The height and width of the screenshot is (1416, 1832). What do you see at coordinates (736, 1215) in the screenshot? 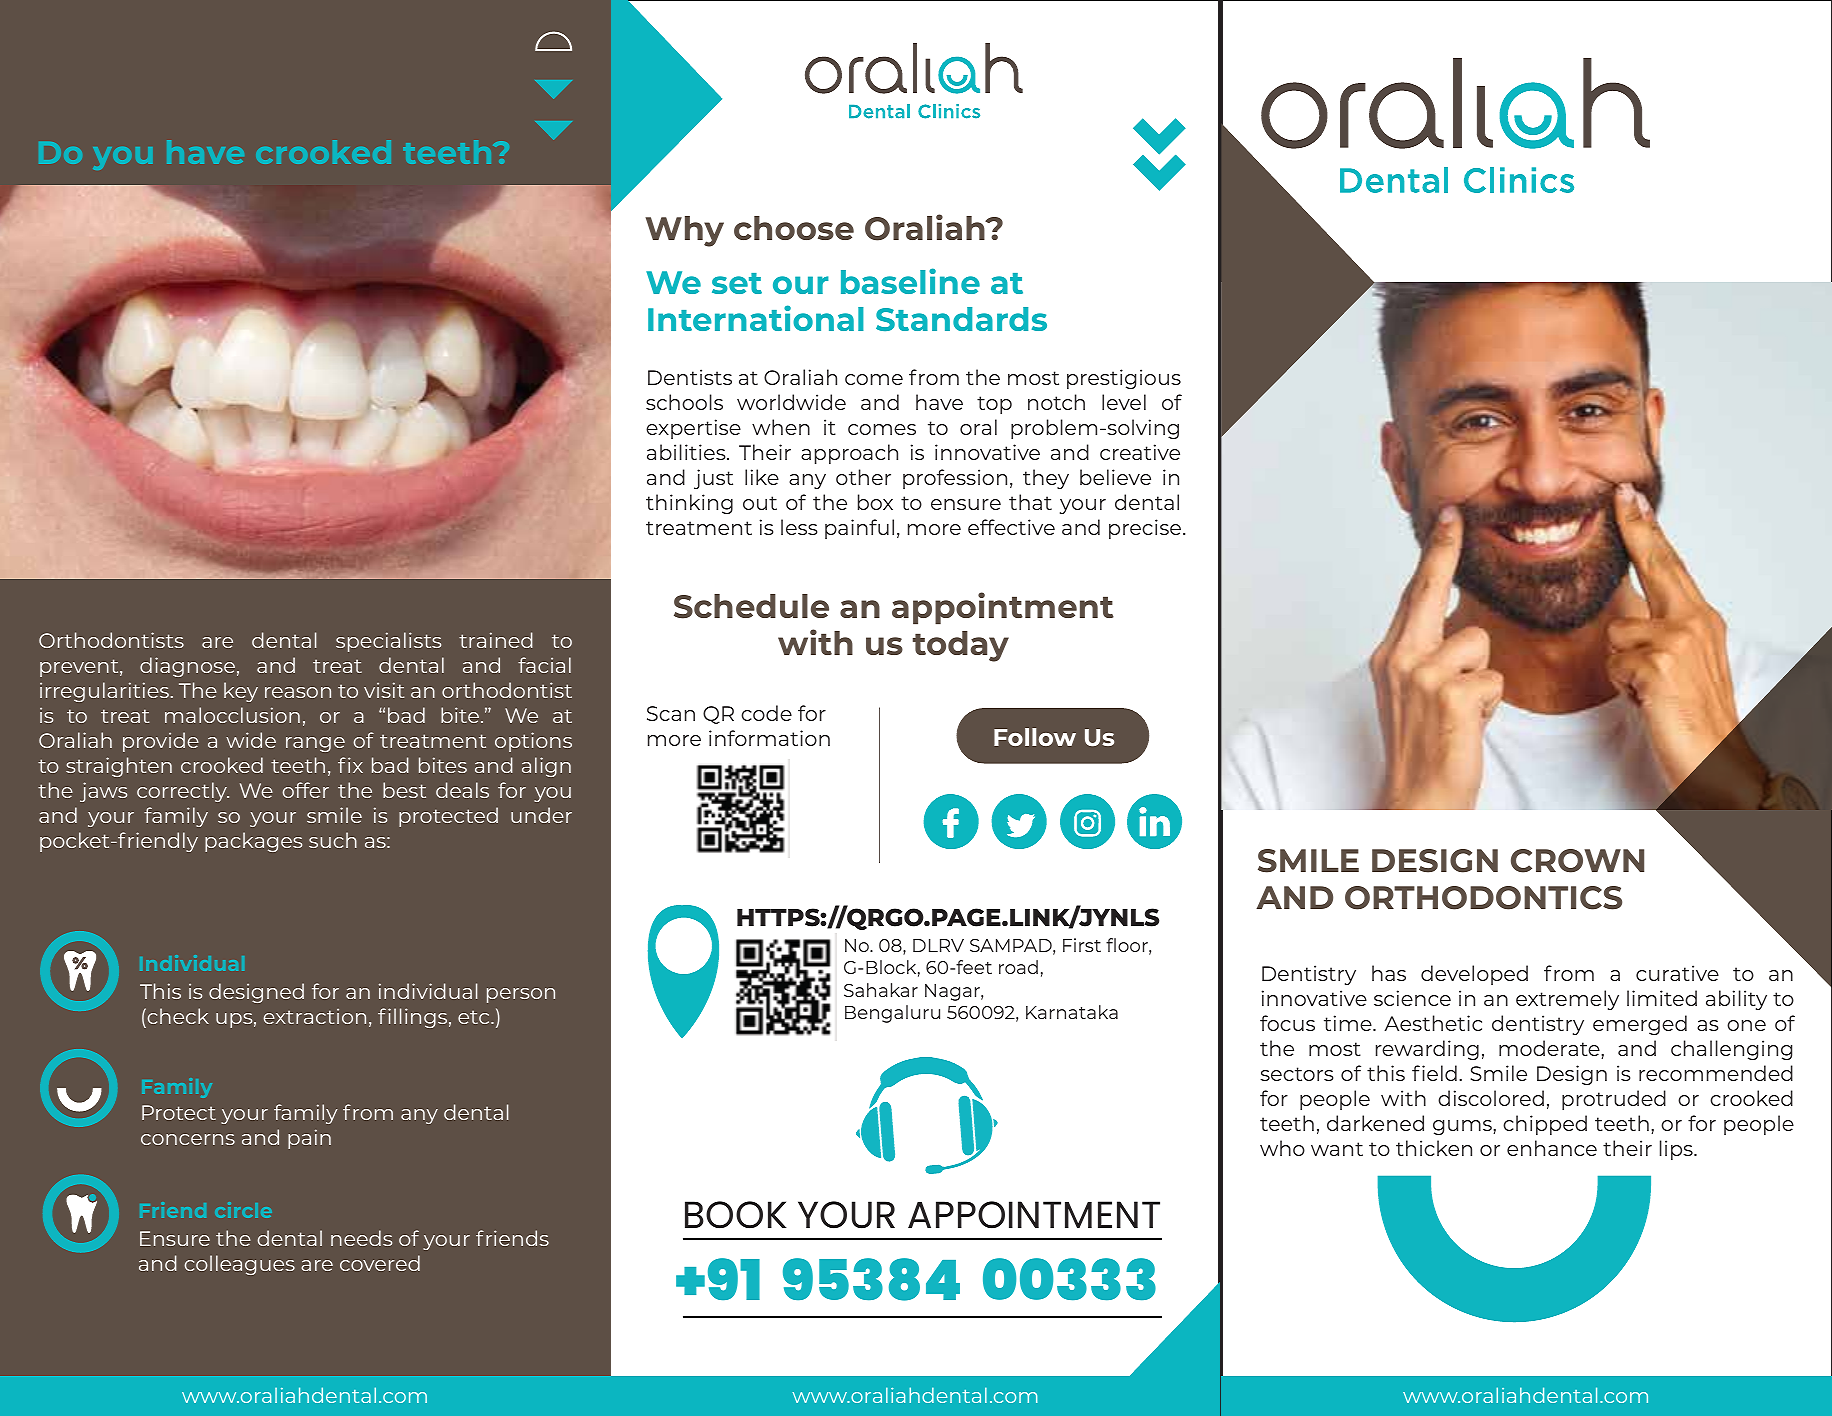
I see `BOOK` at bounding box center [736, 1215].
